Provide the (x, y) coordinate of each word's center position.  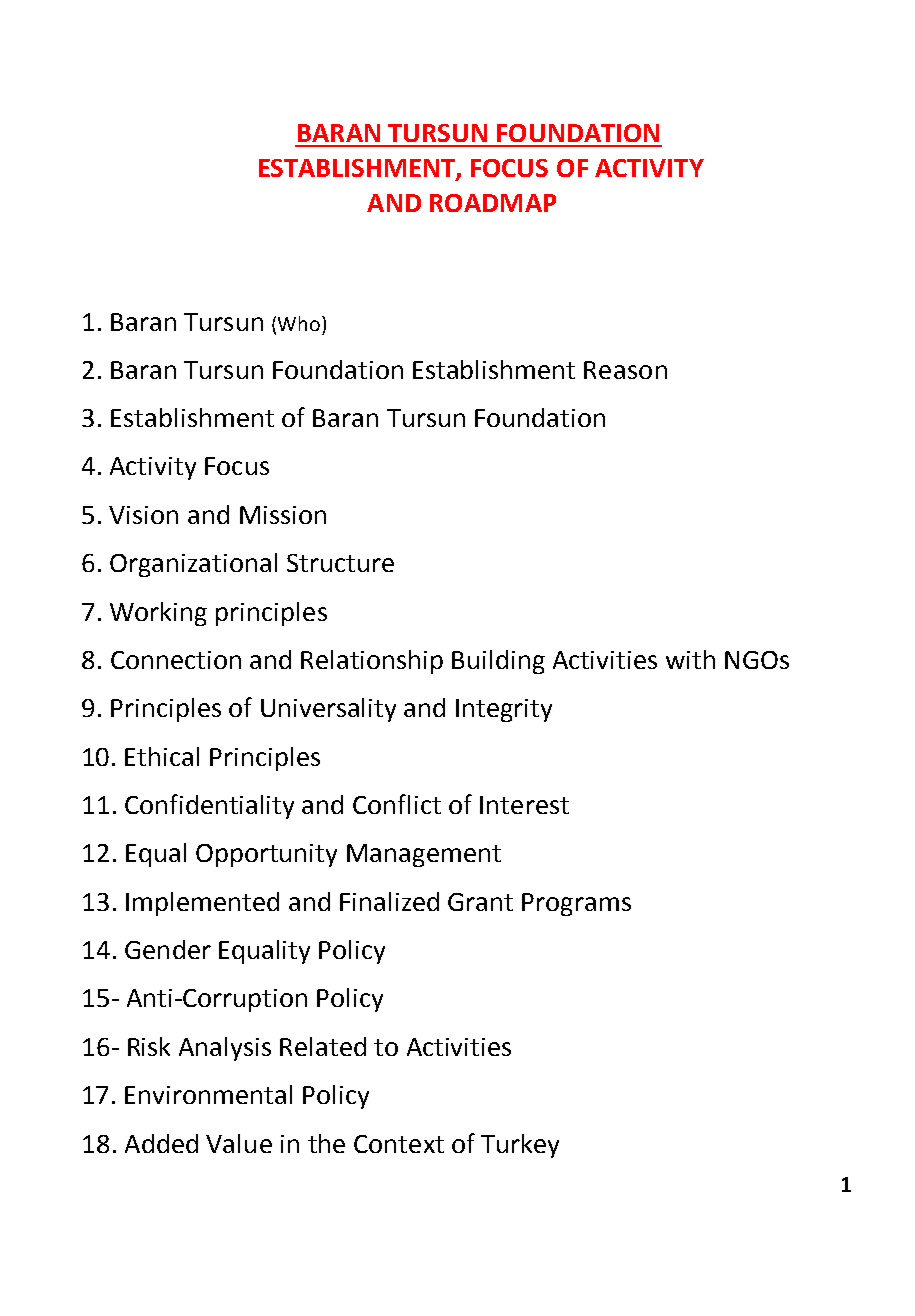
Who (299, 323)
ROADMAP (493, 203)
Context (399, 1144)
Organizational (193, 565)
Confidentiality (209, 806)
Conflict (397, 804)
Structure (340, 563)
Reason (625, 370)
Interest (524, 805)
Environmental (208, 1094)
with (690, 659)
